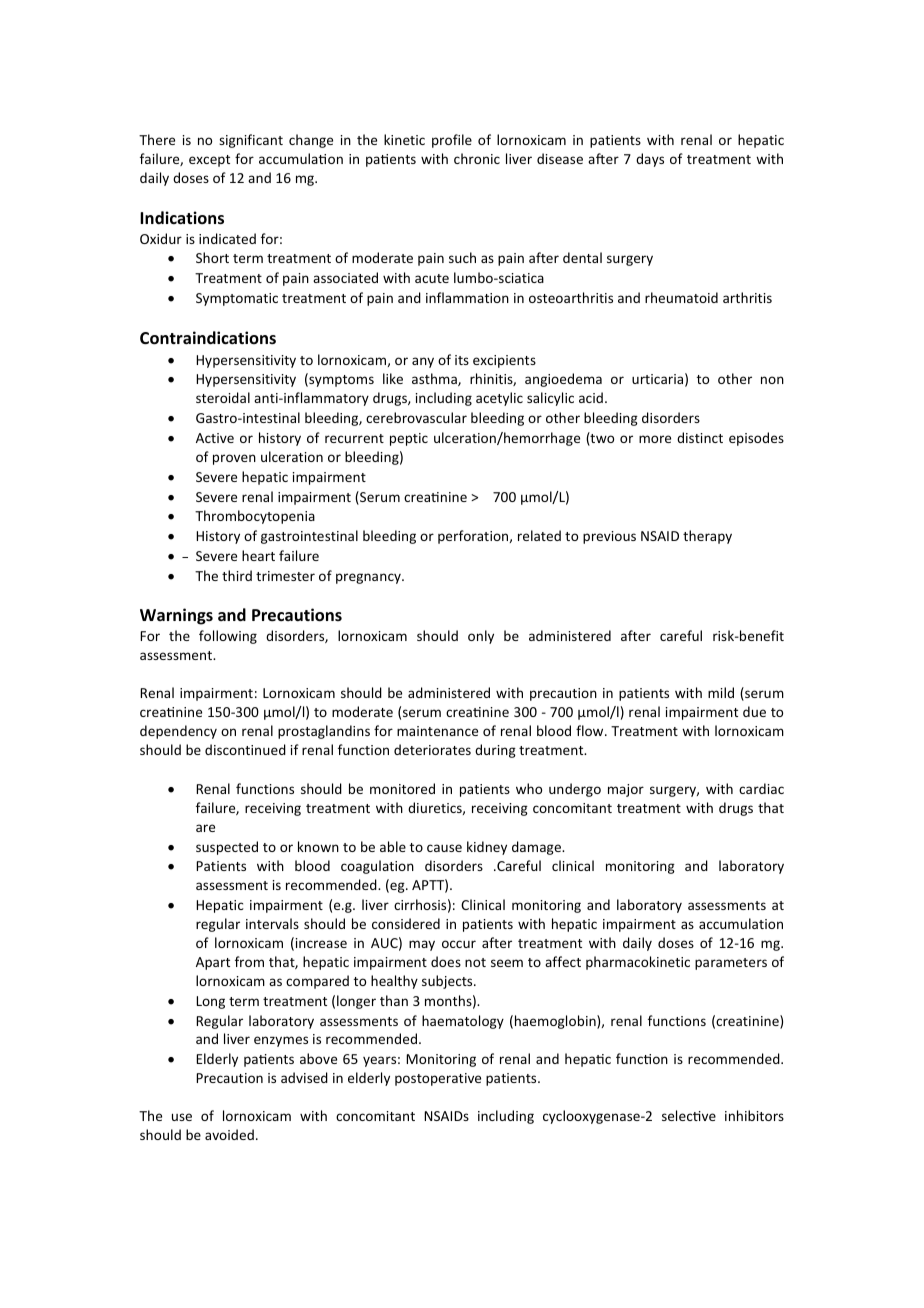 This document has height=1308, width=924. I want to click on following, so click(228, 637).
